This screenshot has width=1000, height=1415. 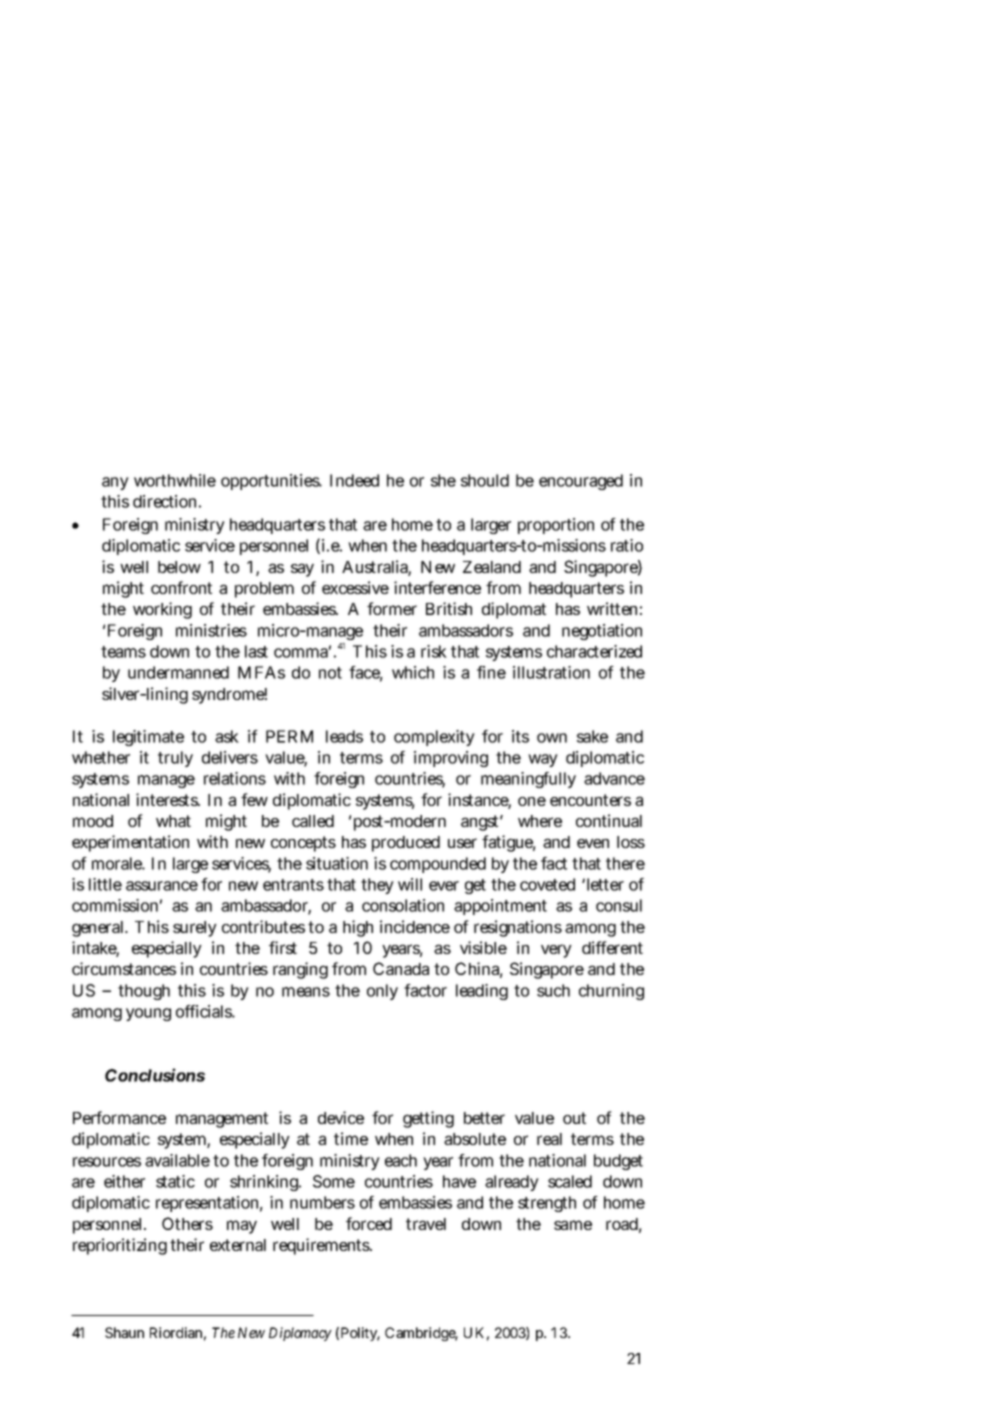 I want to click on worthwhile, so click(x=175, y=480).
